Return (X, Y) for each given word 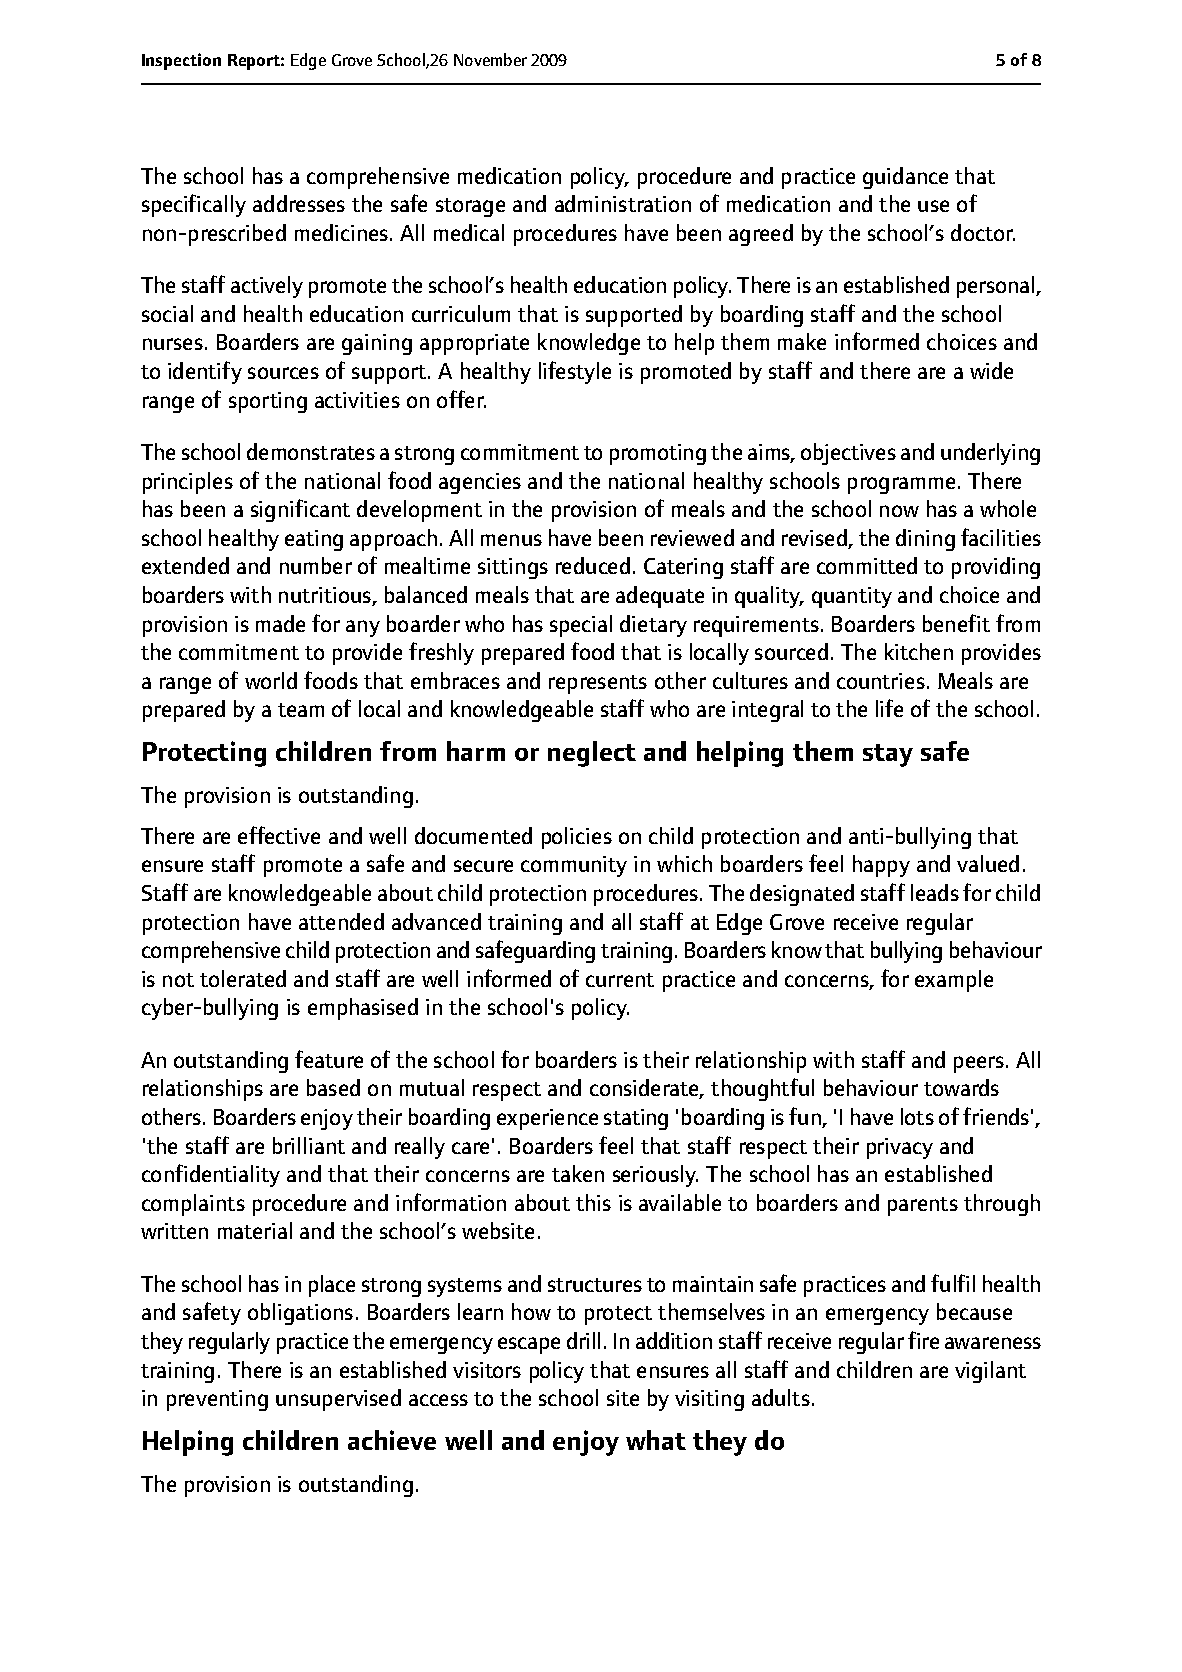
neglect (592, 754)
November (490, 59)
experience (547, 1119)
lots (917, 1116)
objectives (848, 454)
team (301, 710)
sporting (268, 402)
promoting (658, 454)
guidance (905, 178)
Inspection (181, 61)
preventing (217, 1400)
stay (888, 755)
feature (329, 1059)
